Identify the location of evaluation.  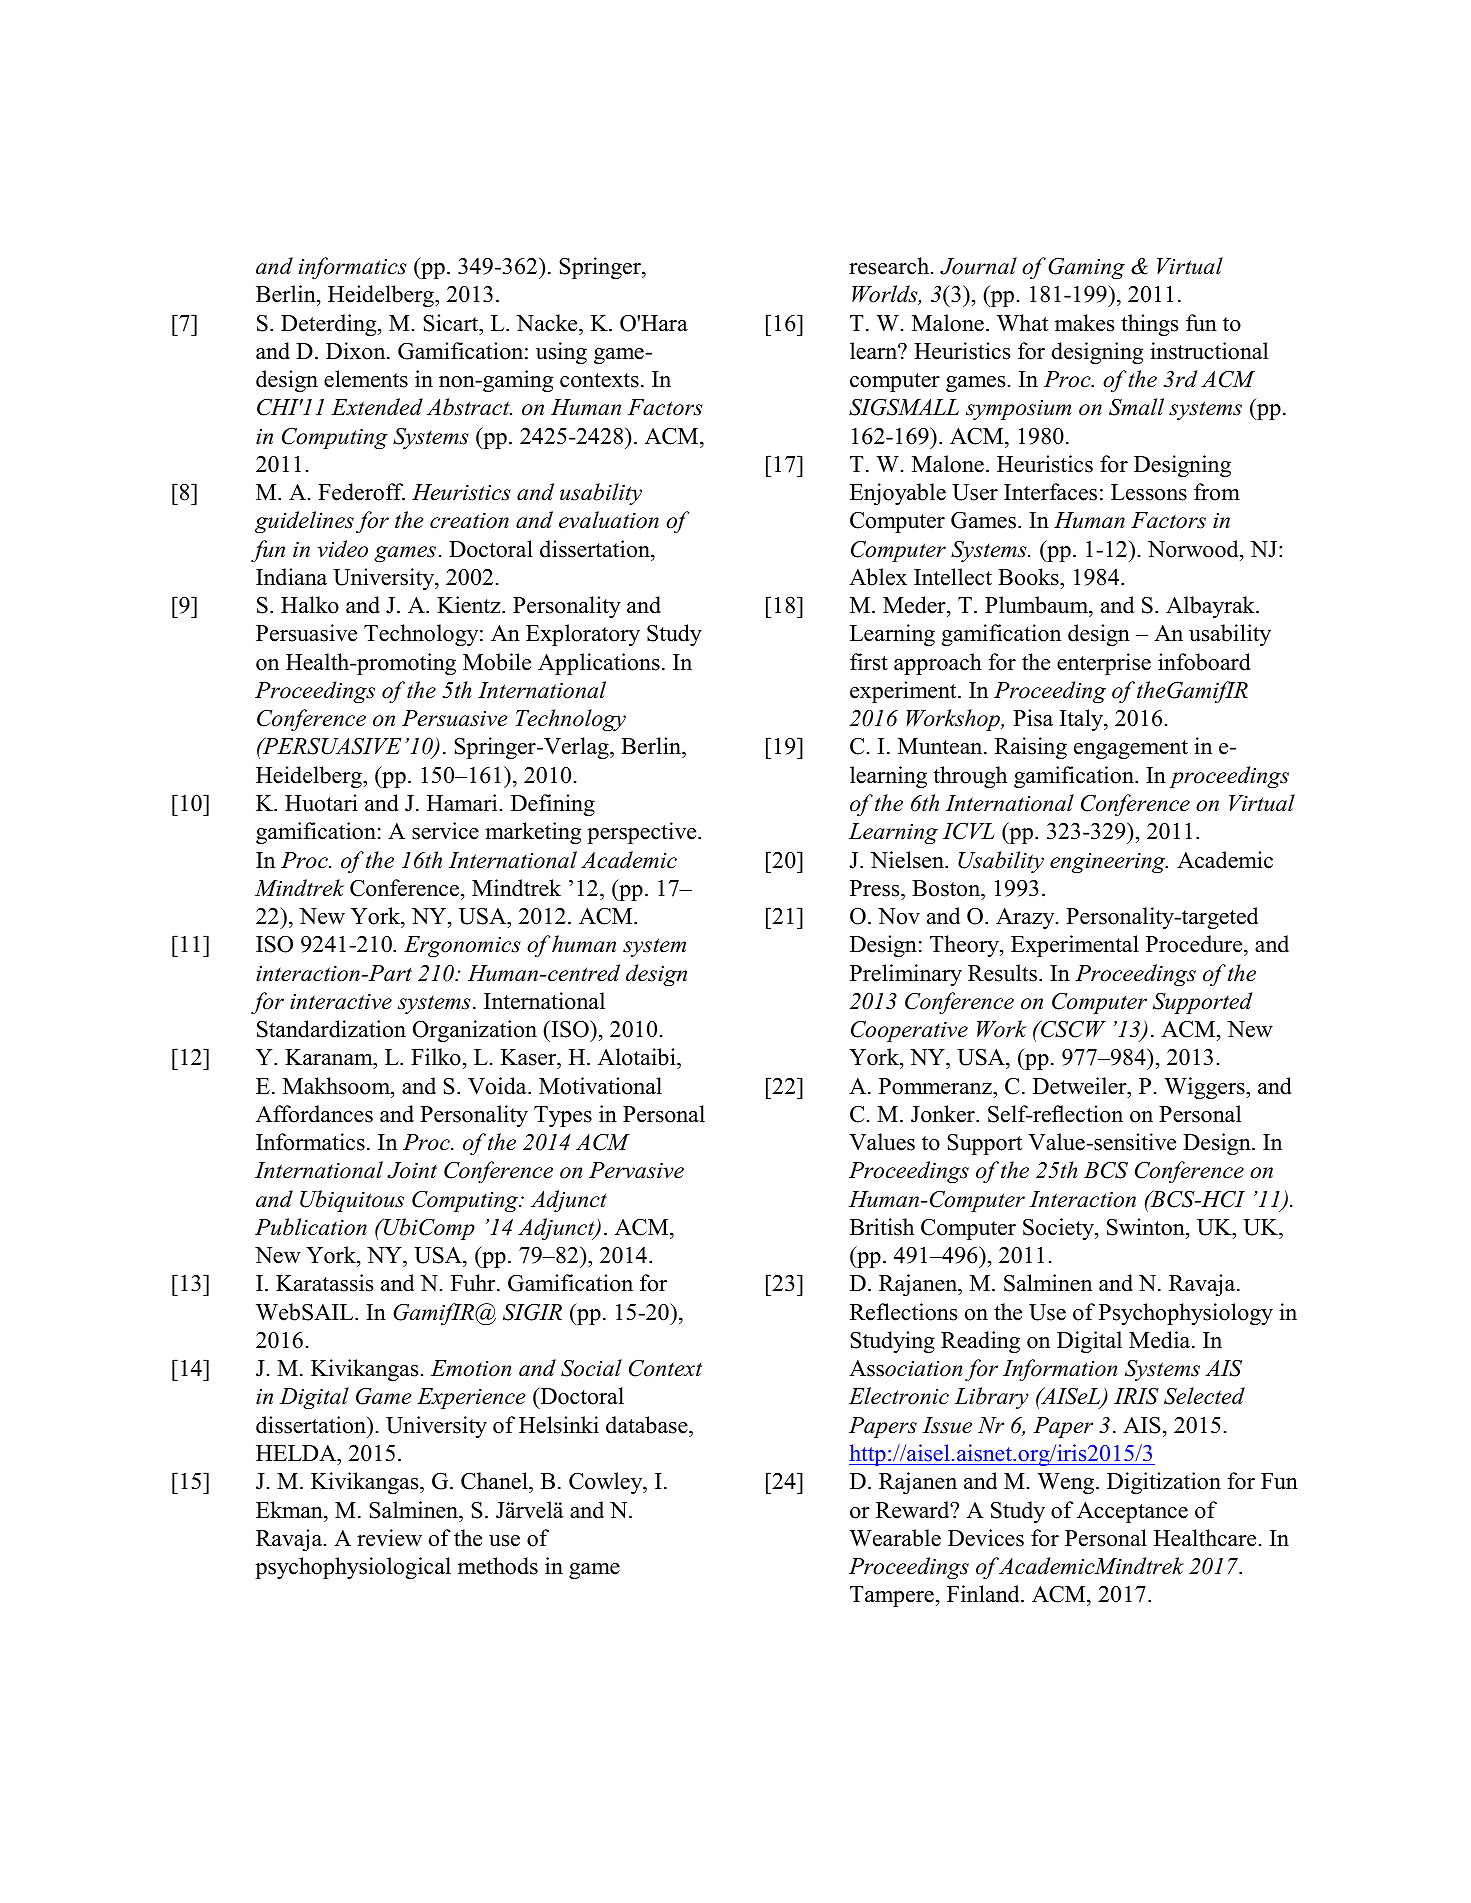
(609, 520).
